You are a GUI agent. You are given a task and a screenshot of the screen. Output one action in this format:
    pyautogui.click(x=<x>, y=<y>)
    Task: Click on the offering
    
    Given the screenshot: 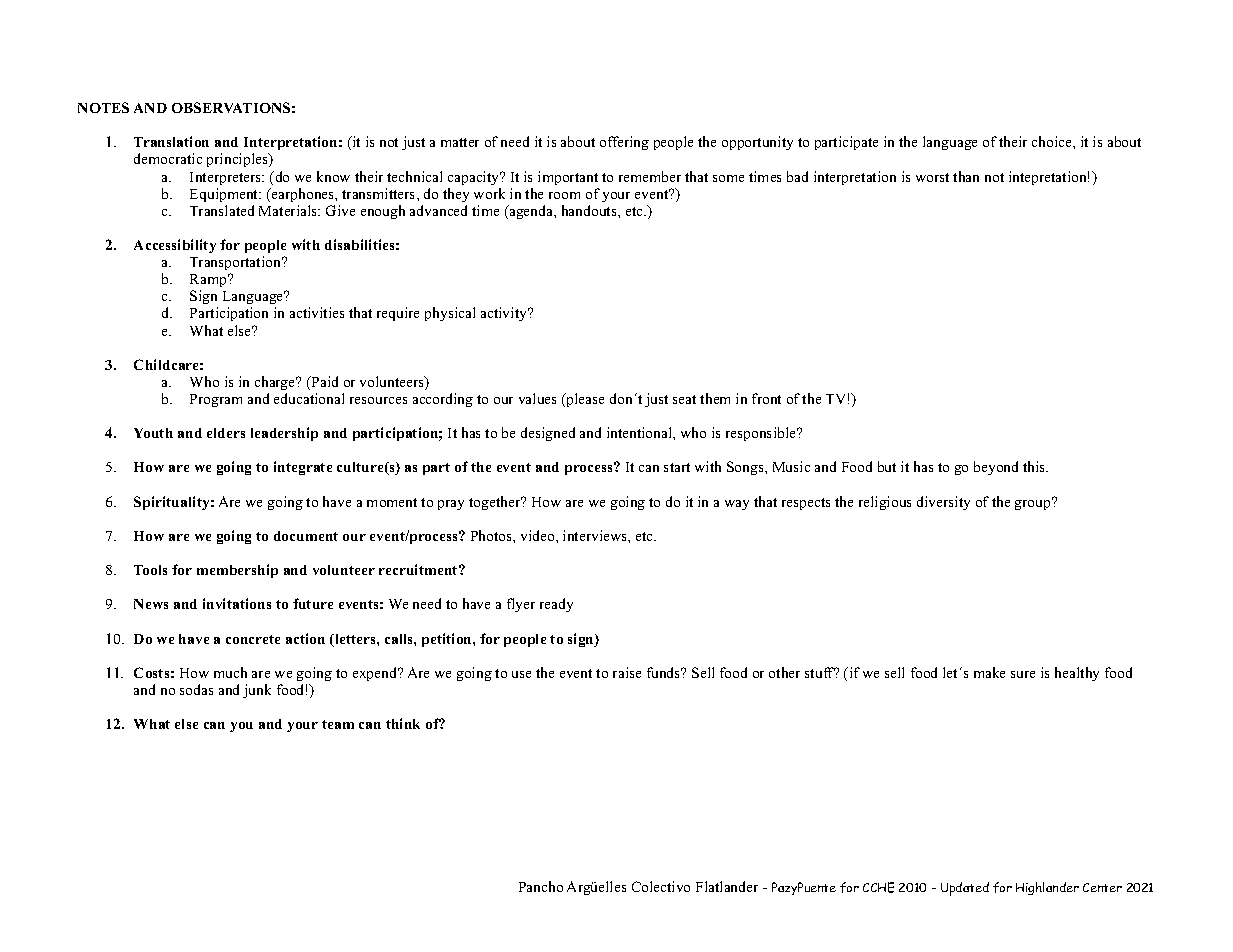 What is the action you would take?
    pyautogui.click(x=624, y=143)
